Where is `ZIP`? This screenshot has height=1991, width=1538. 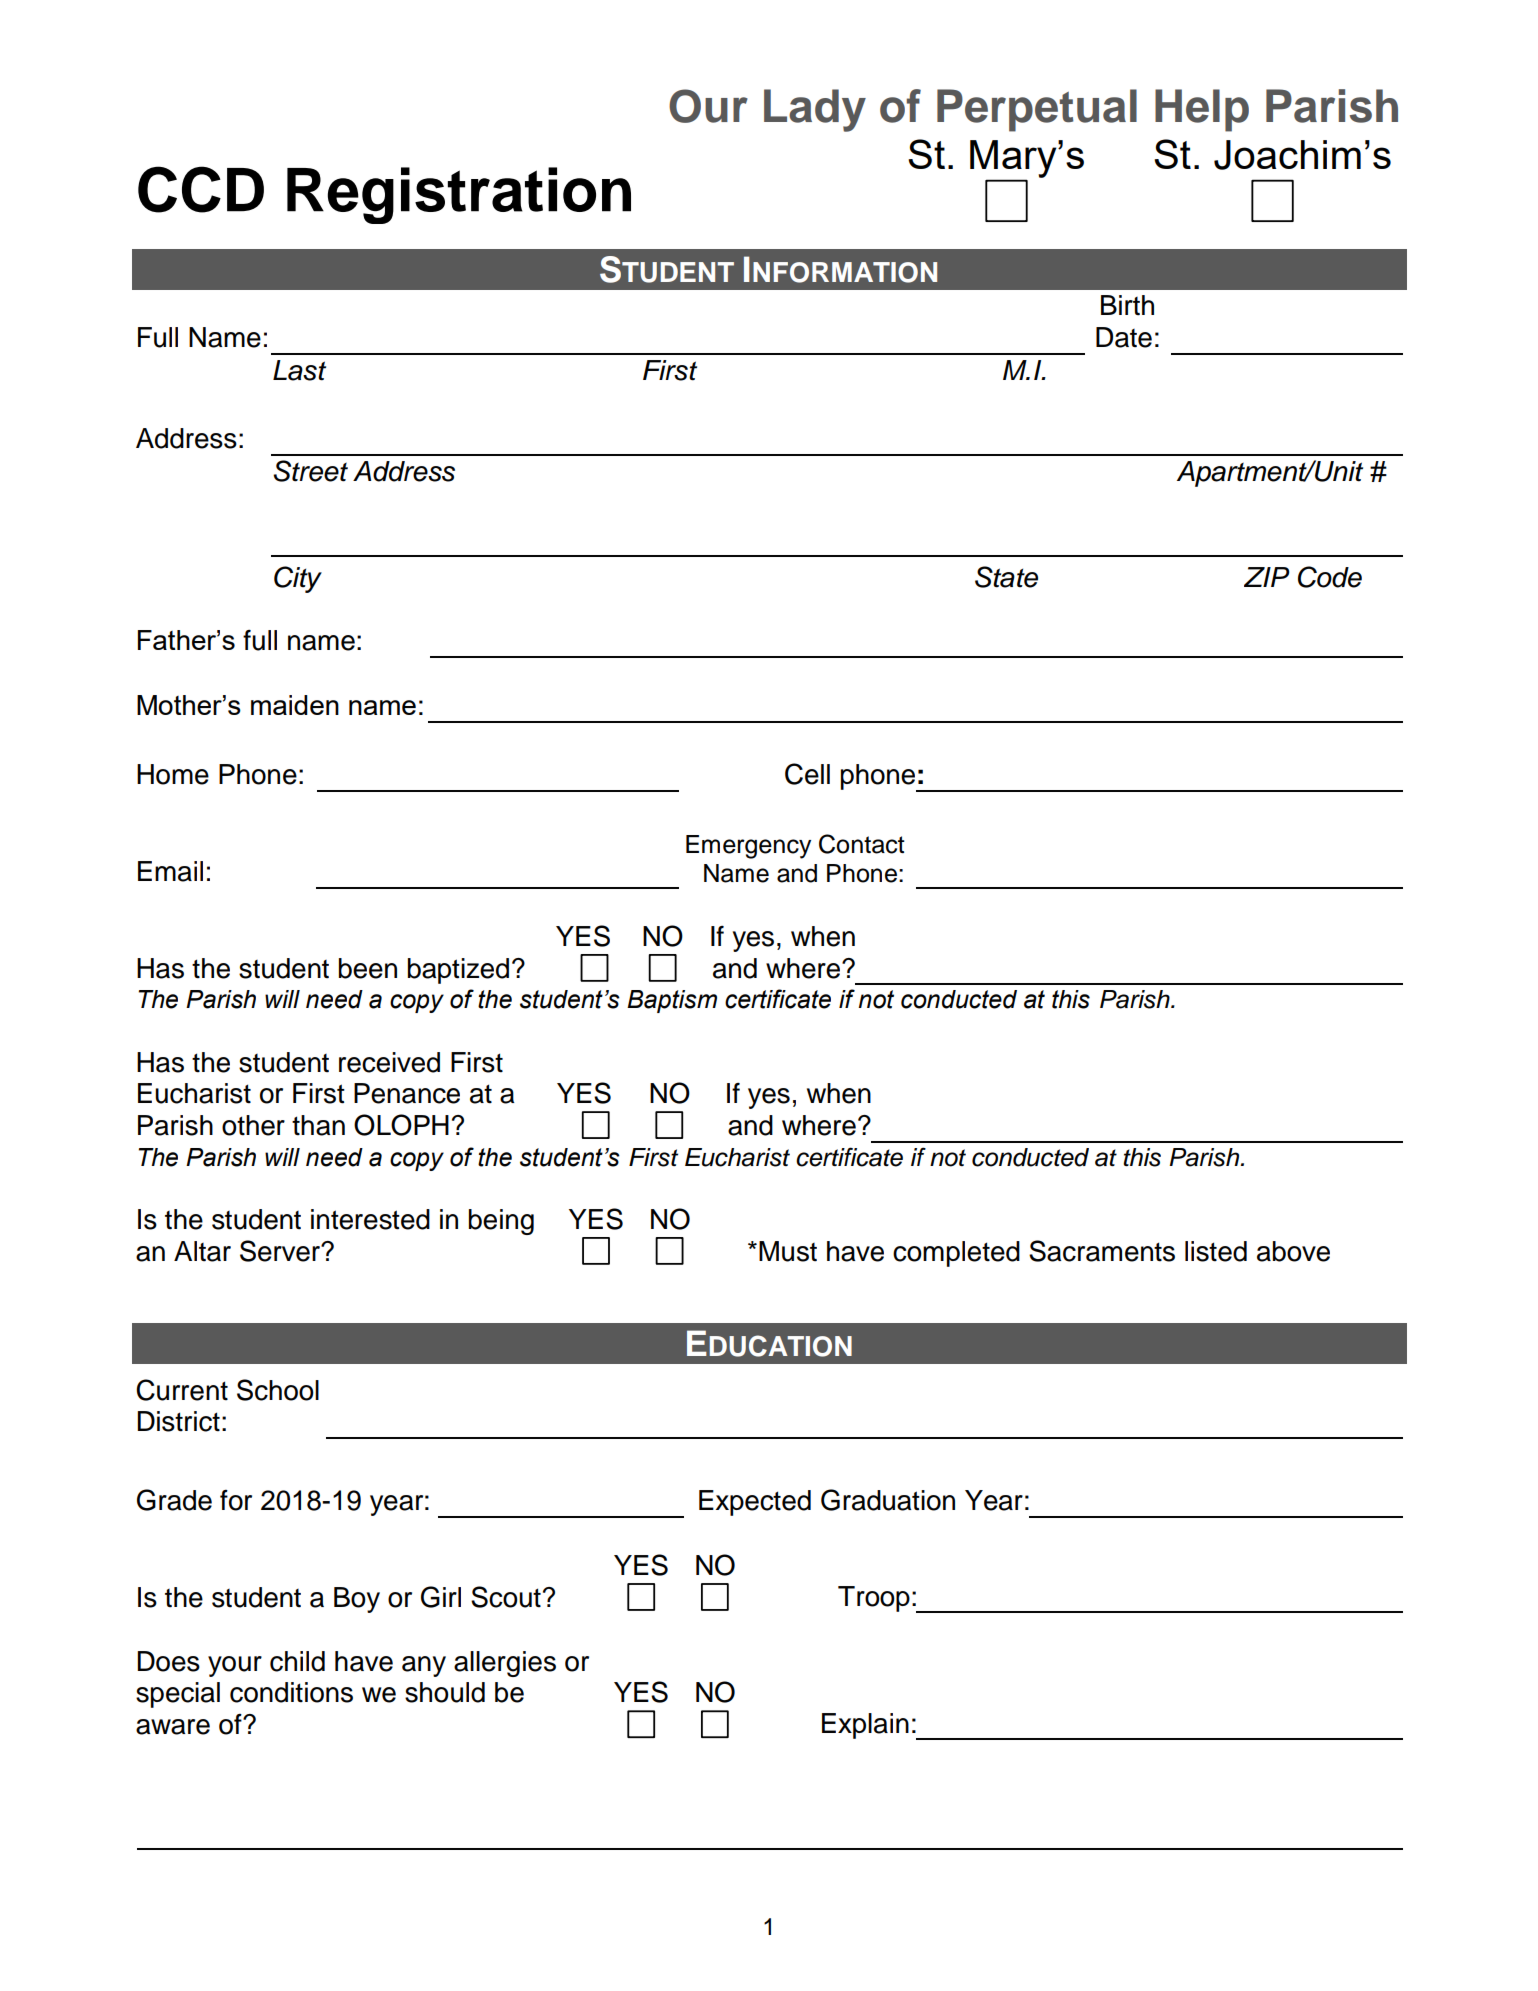 ZIP is located at coordinates (1267, 577).
